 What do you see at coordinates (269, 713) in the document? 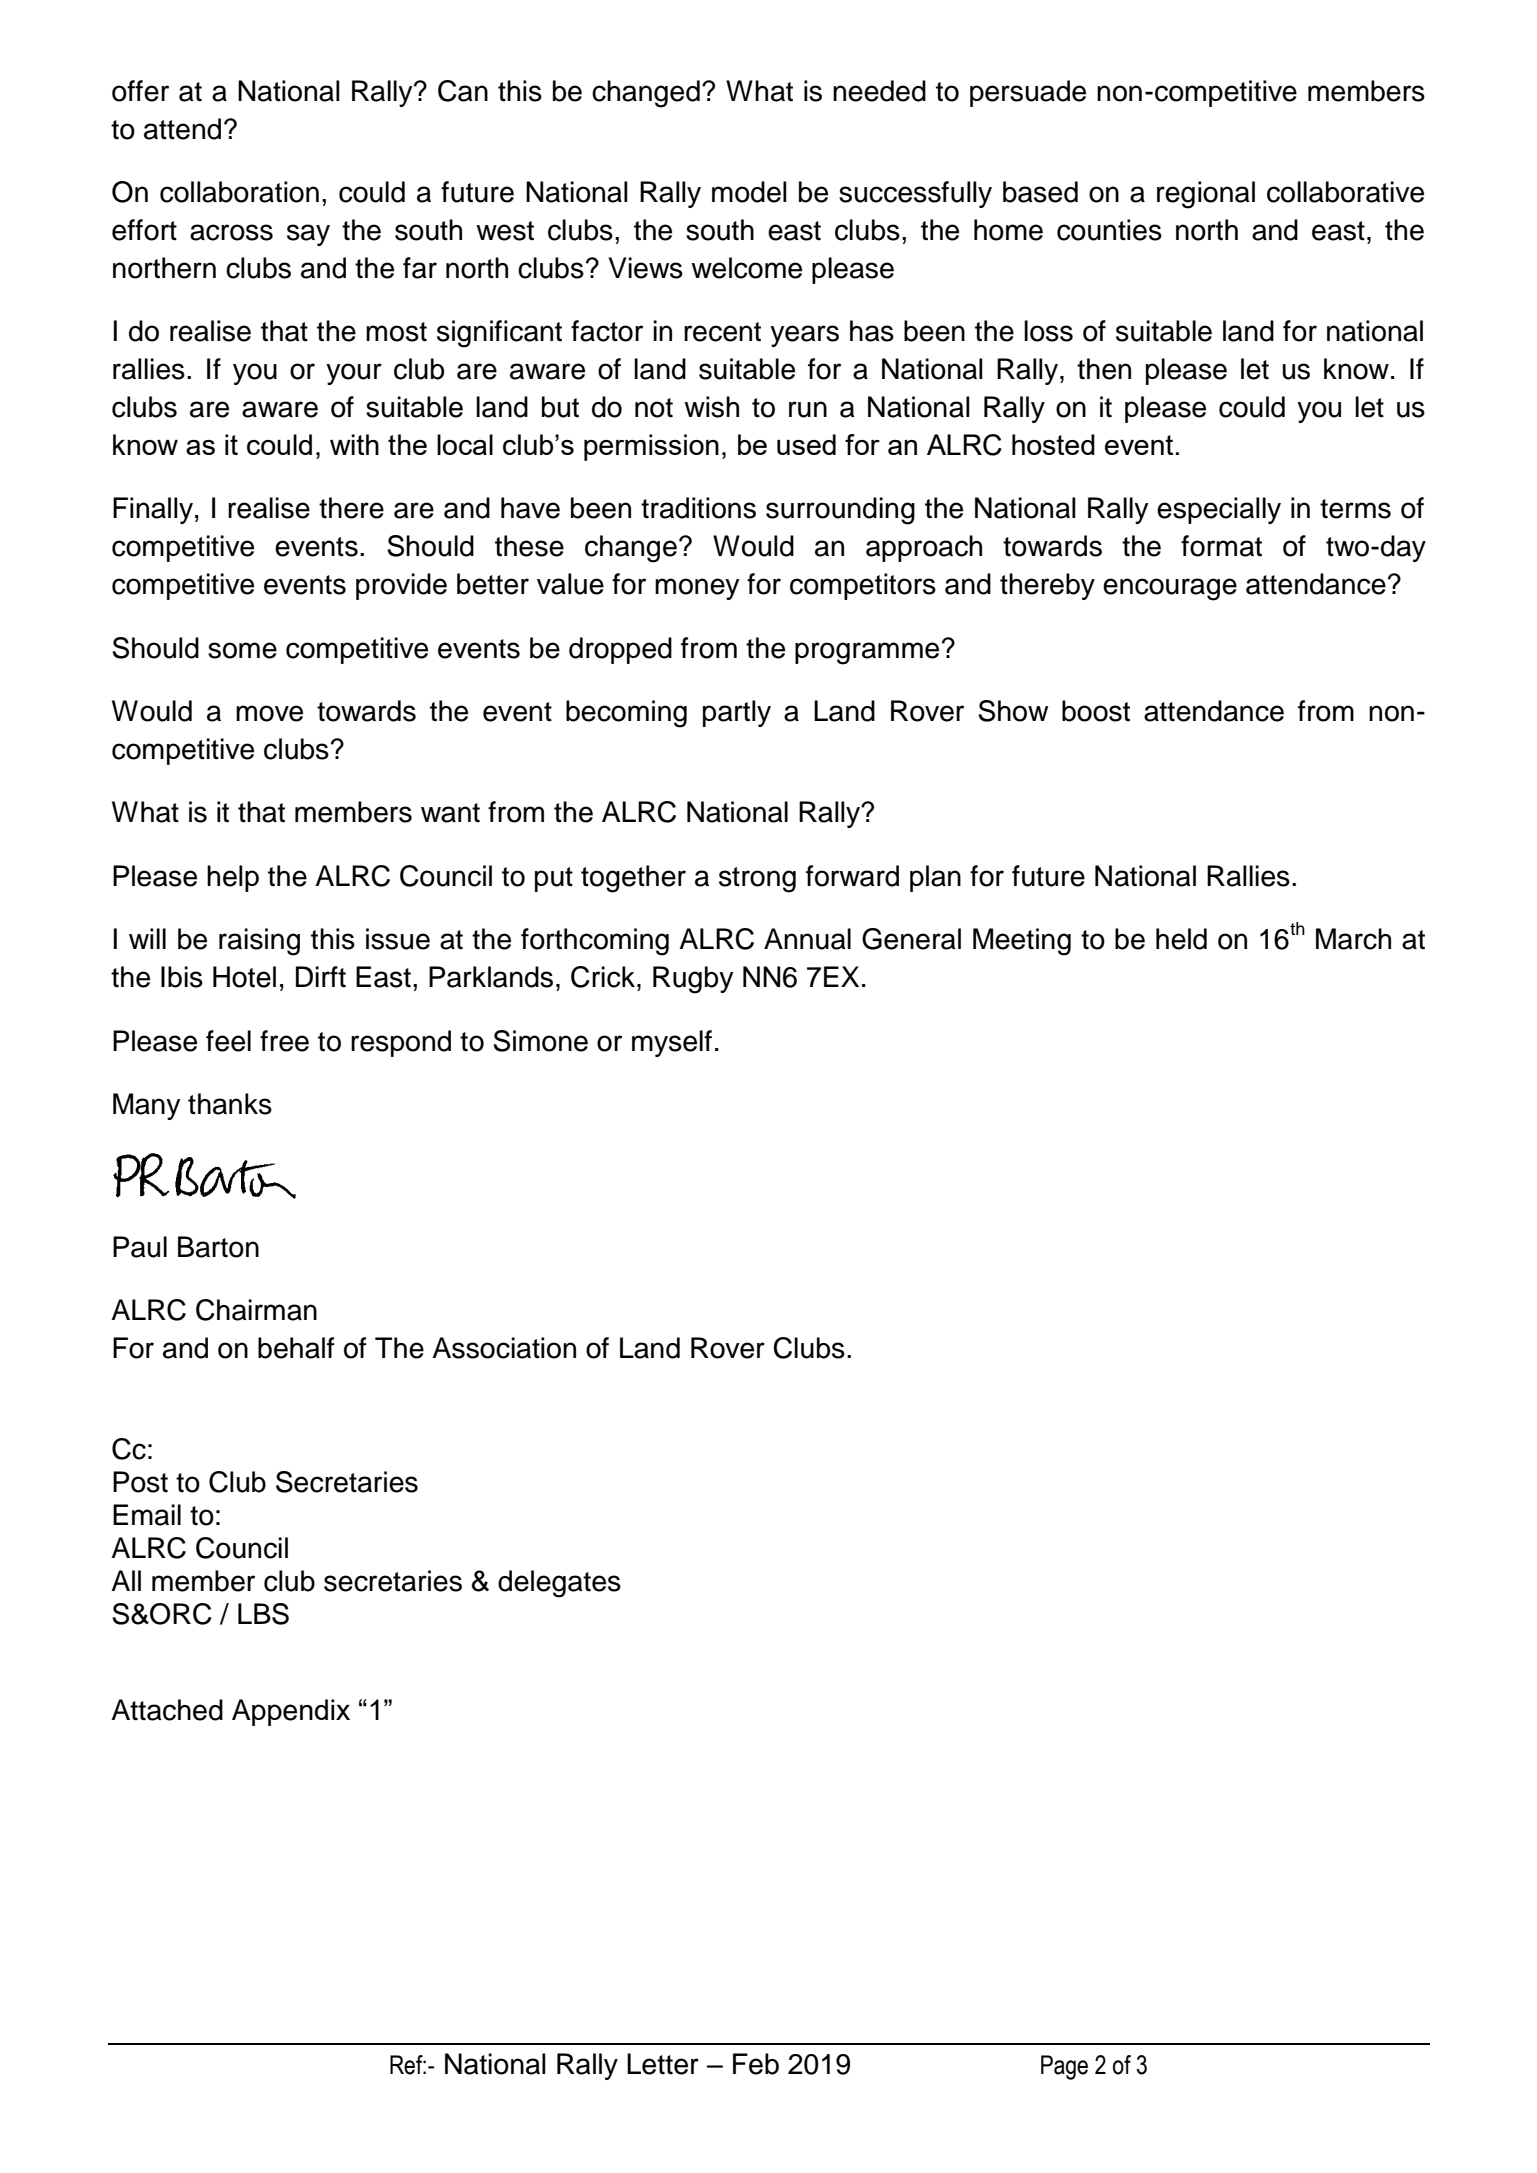
I see `move` at bounding box center [269, 713].
